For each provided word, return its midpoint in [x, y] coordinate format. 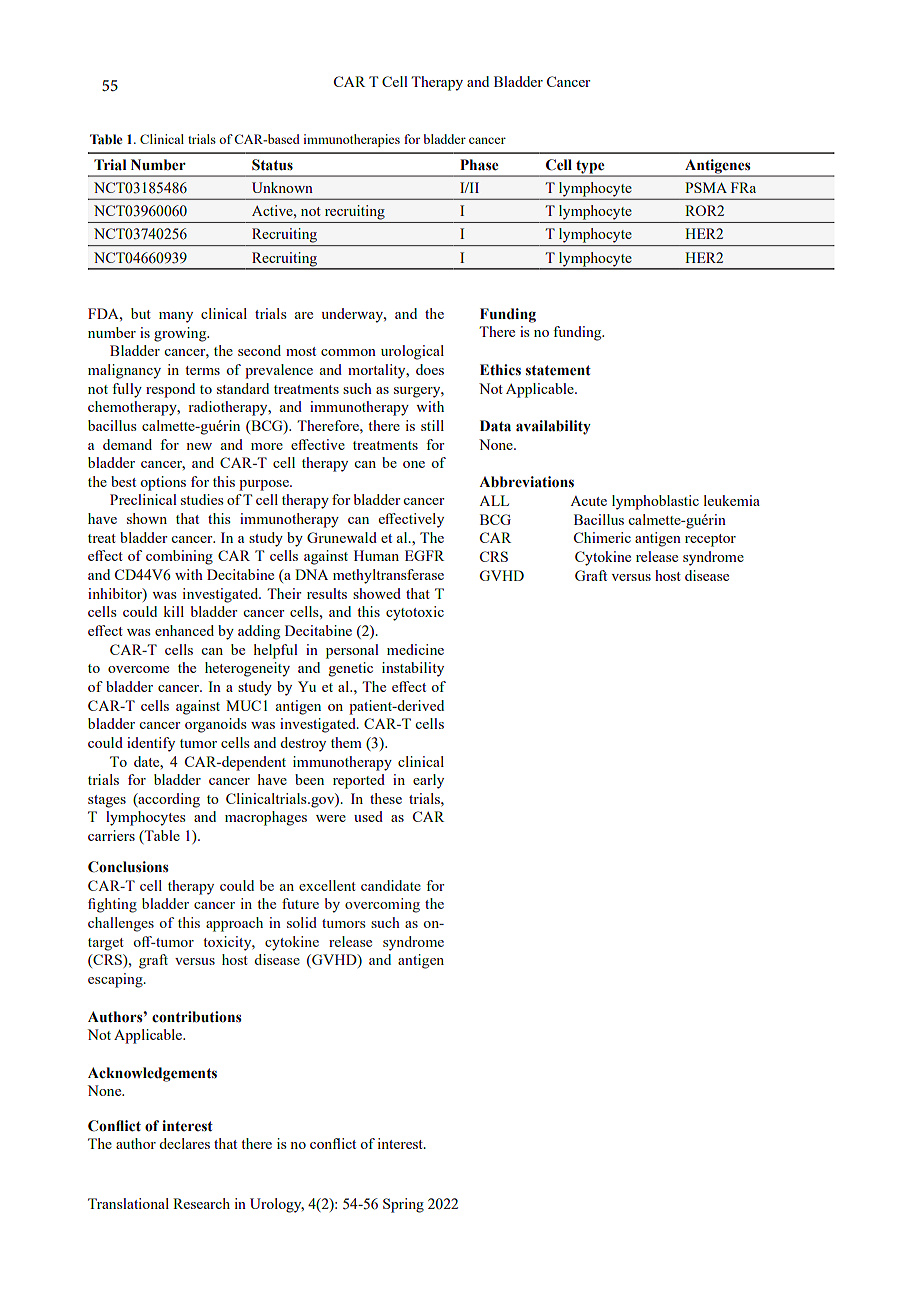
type [590, 168]
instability [413, 669]
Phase [479, 165]
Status [272, 165]
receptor [710, 540]
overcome [138, 669]
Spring [403, 1205]
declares [184, 1143]
